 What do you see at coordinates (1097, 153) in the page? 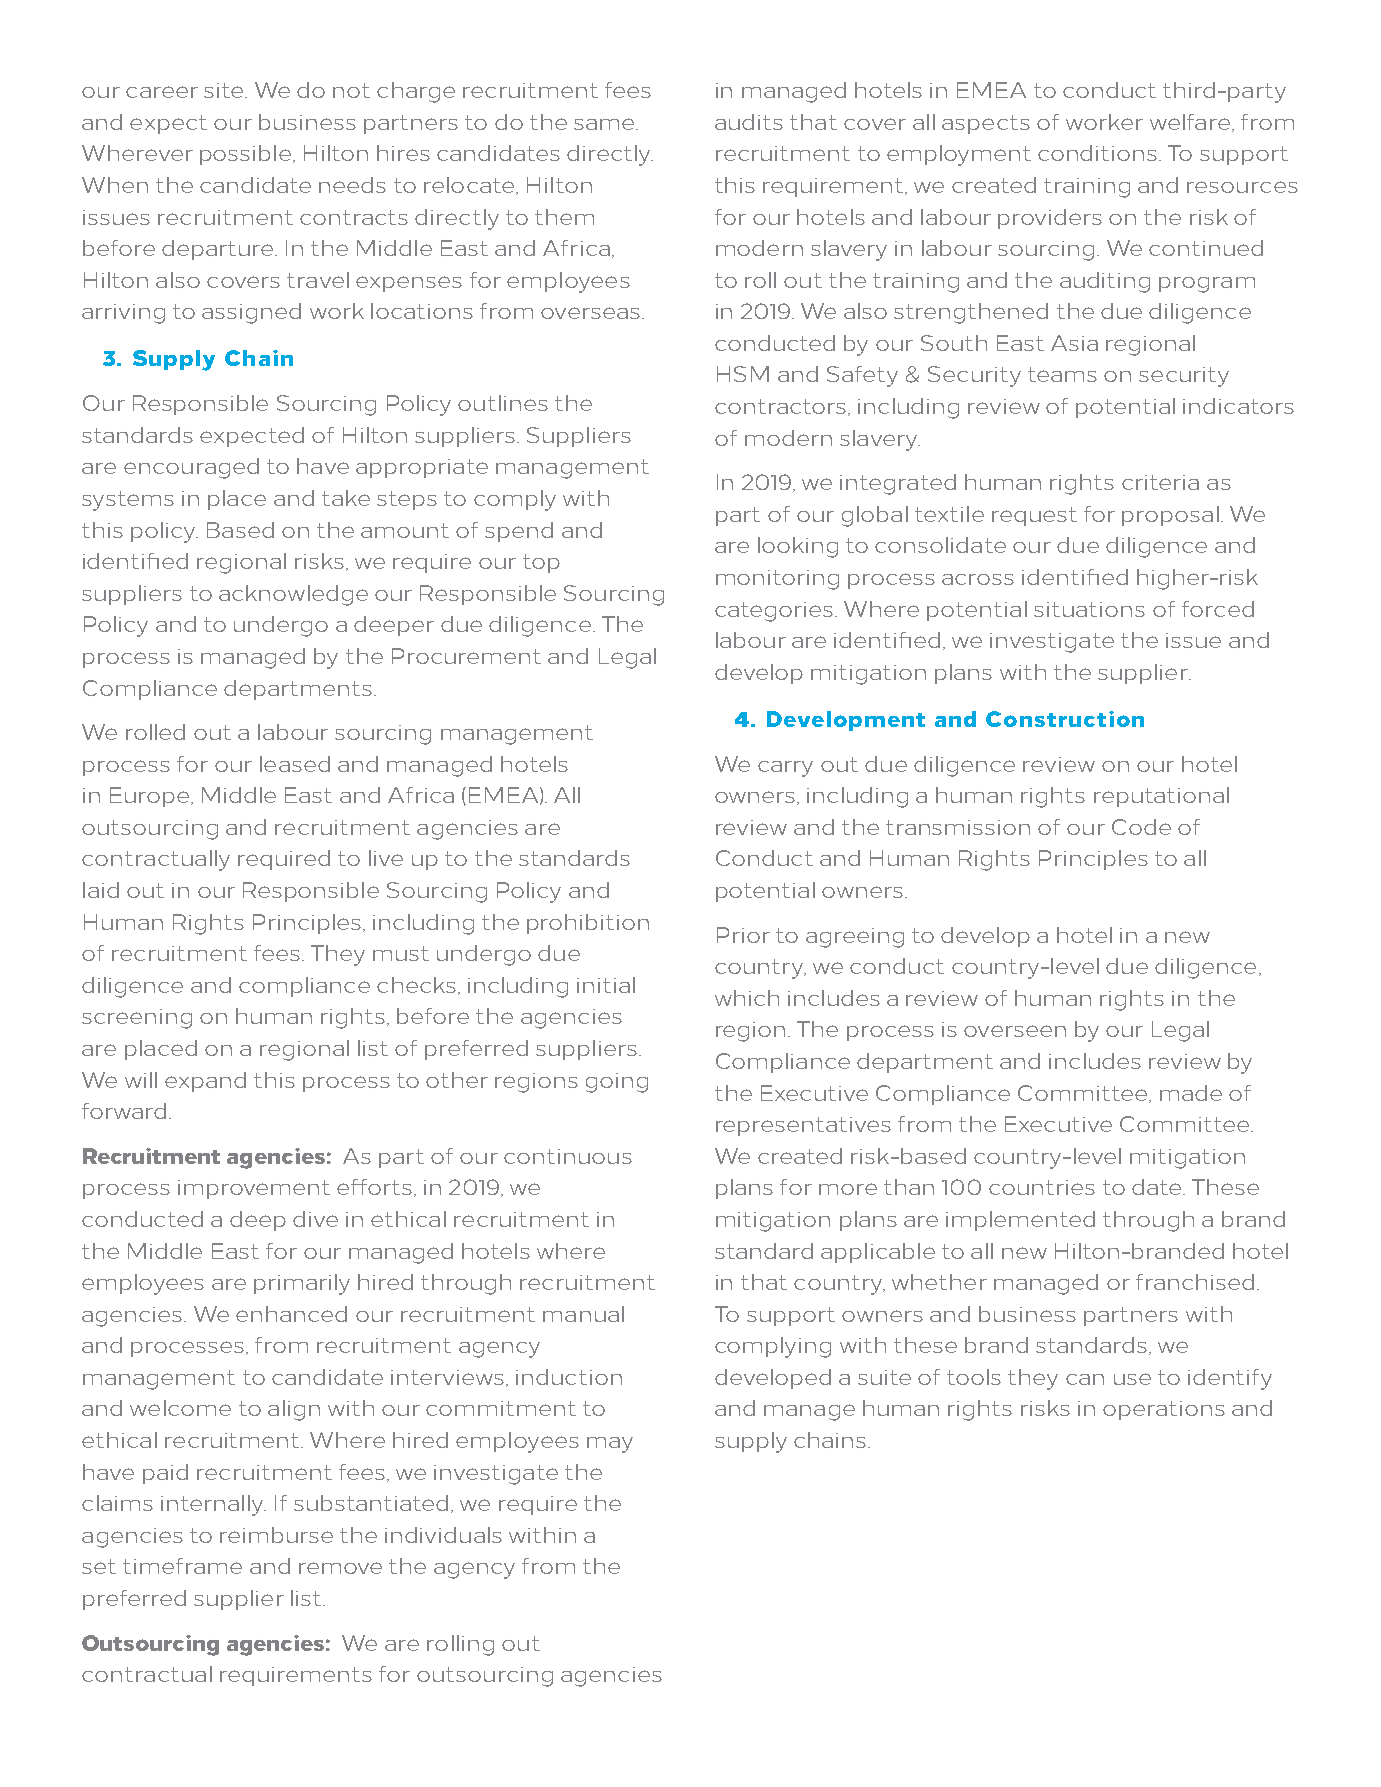
I see `conditions` at bounding box center [1097, 153].
